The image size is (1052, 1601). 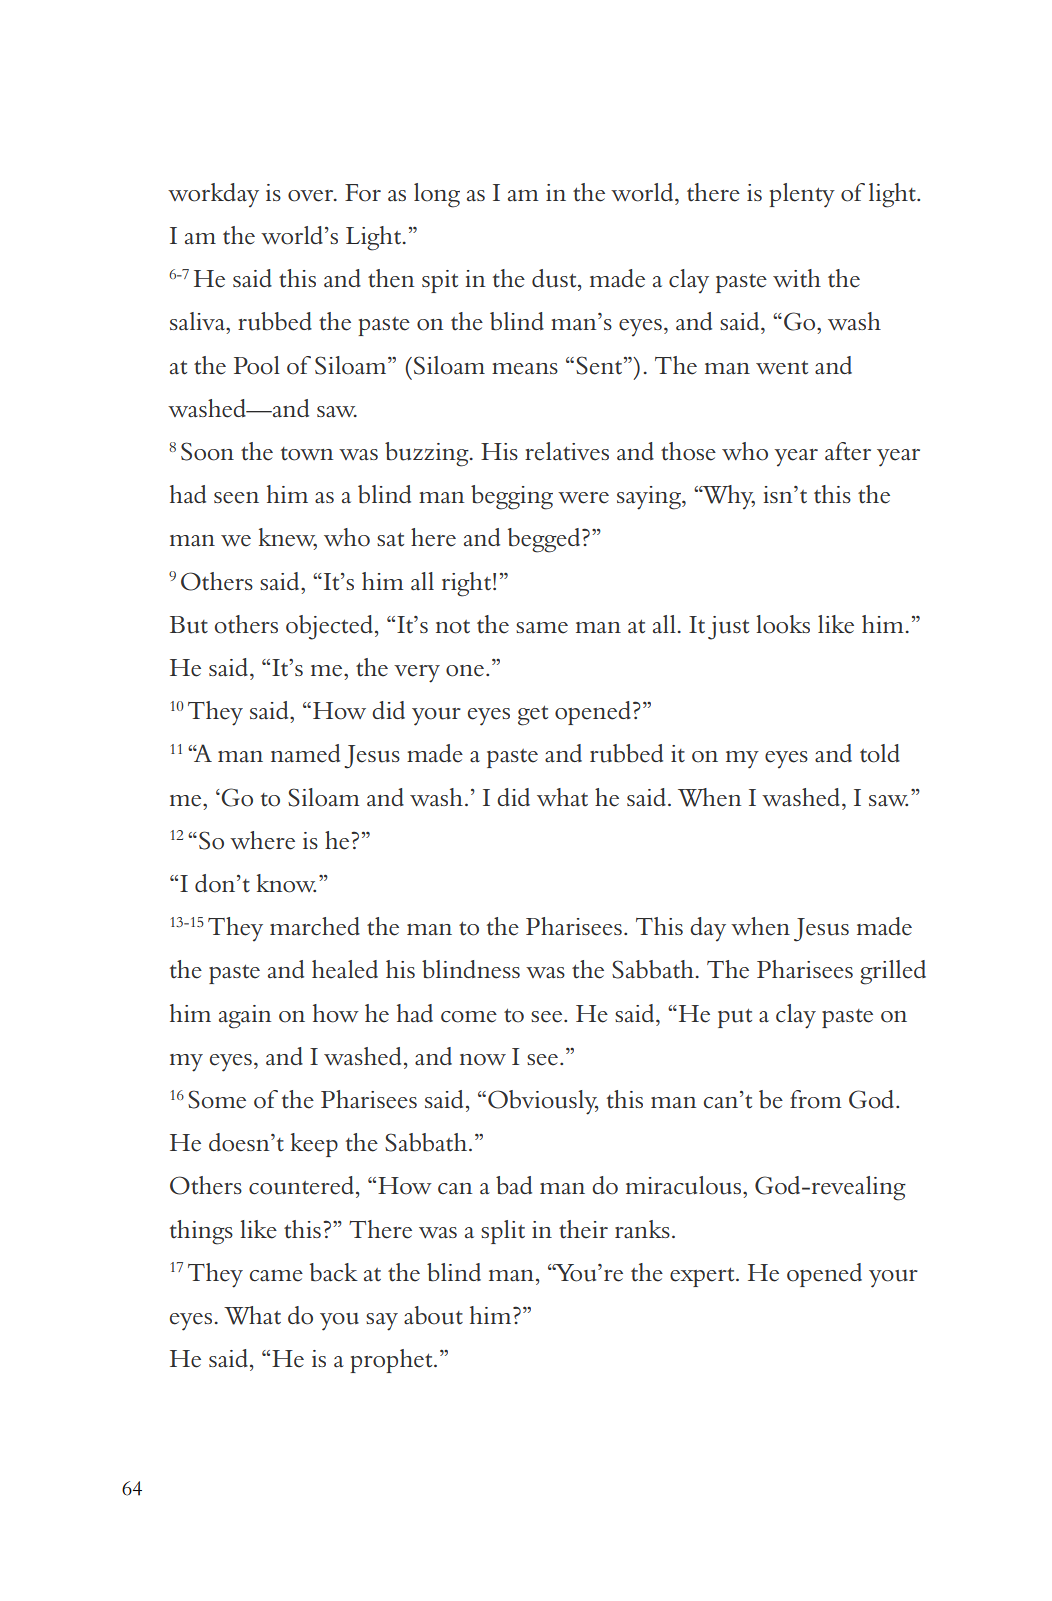 What do you see at coordinates (802, 195) in the document?
I see `plenty` at bounding box center [802, 195].
